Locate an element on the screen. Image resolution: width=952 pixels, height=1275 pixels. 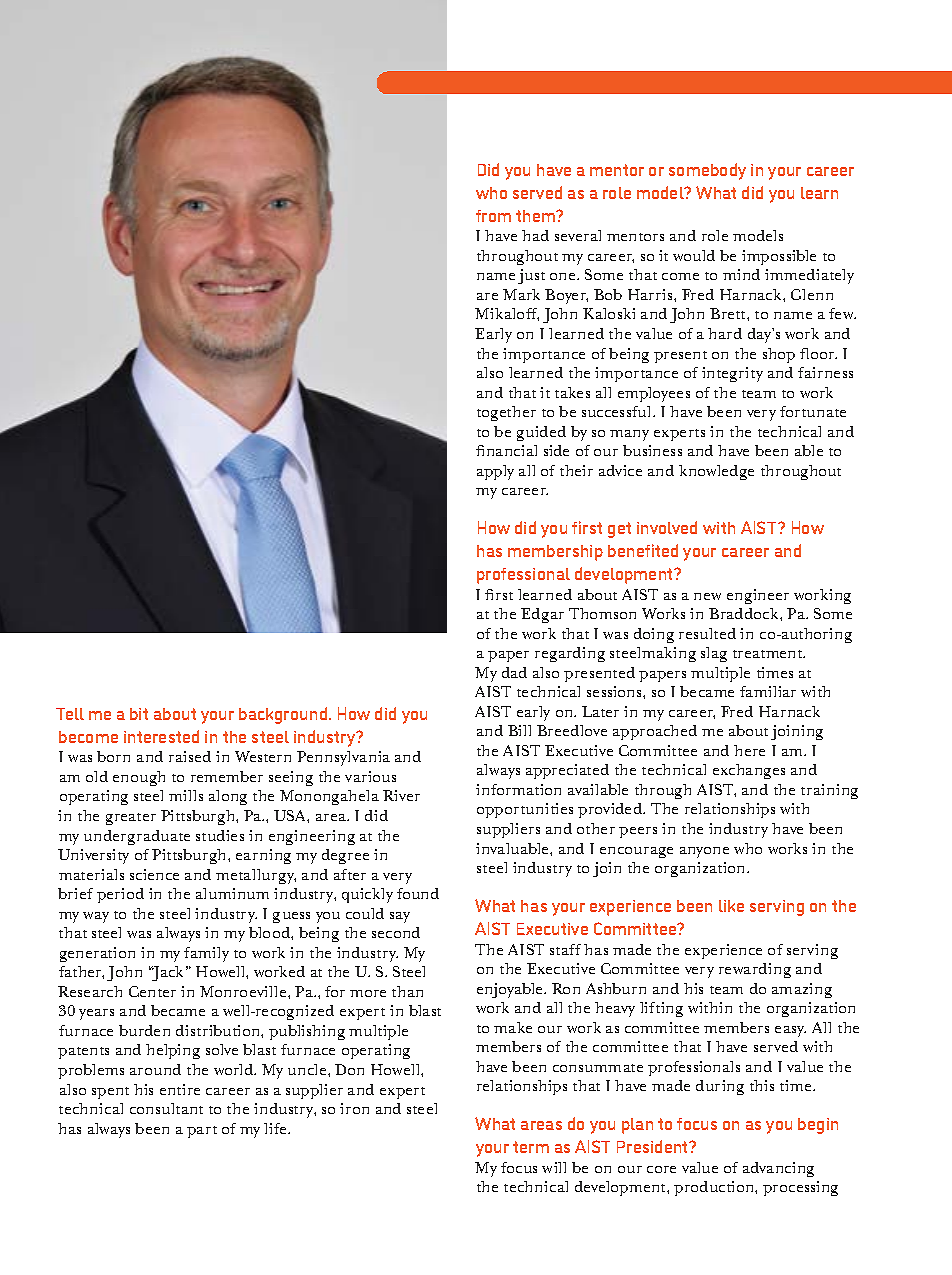
impossible is located at coordinates (779, 257).
